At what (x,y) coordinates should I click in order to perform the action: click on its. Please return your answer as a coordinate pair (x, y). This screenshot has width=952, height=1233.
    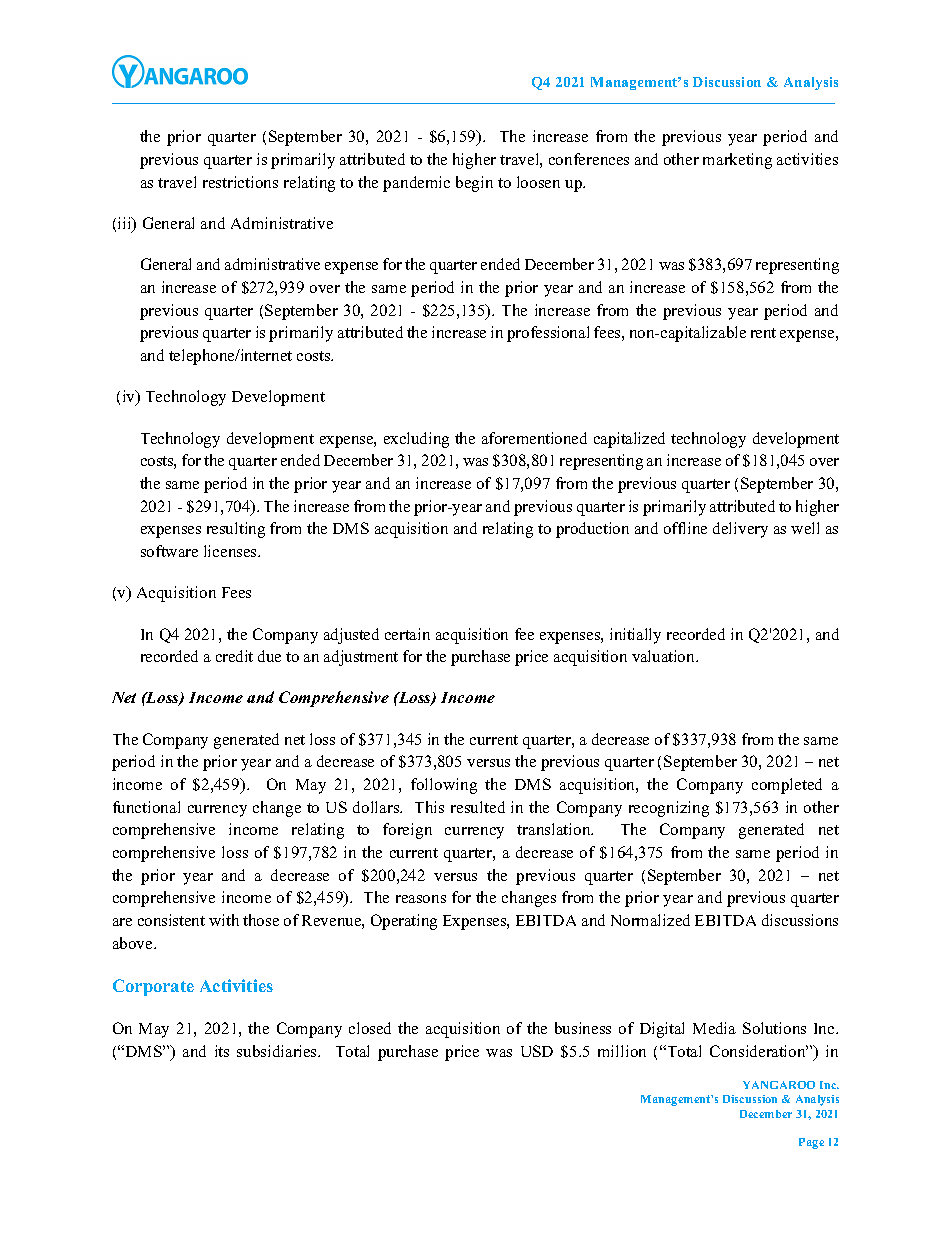
    Looking at the image, I should click on (222, 1051).
